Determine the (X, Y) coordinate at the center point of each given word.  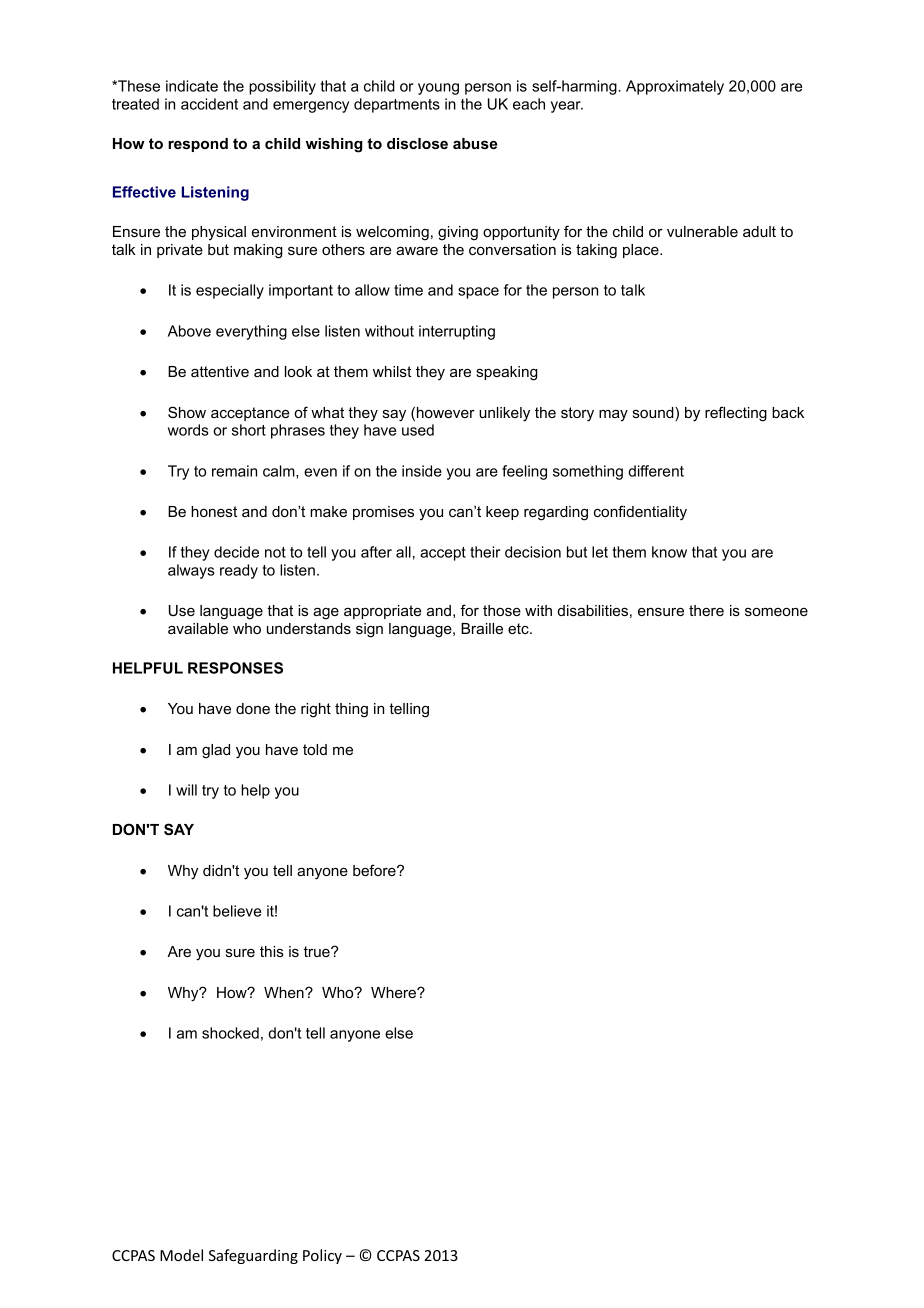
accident (209, 104)
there (706, 610)
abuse (475, 143)
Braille (482, 628)
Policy (322, 1256)
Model (181, 1255)
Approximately (675, 87)
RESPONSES (235, 668)
